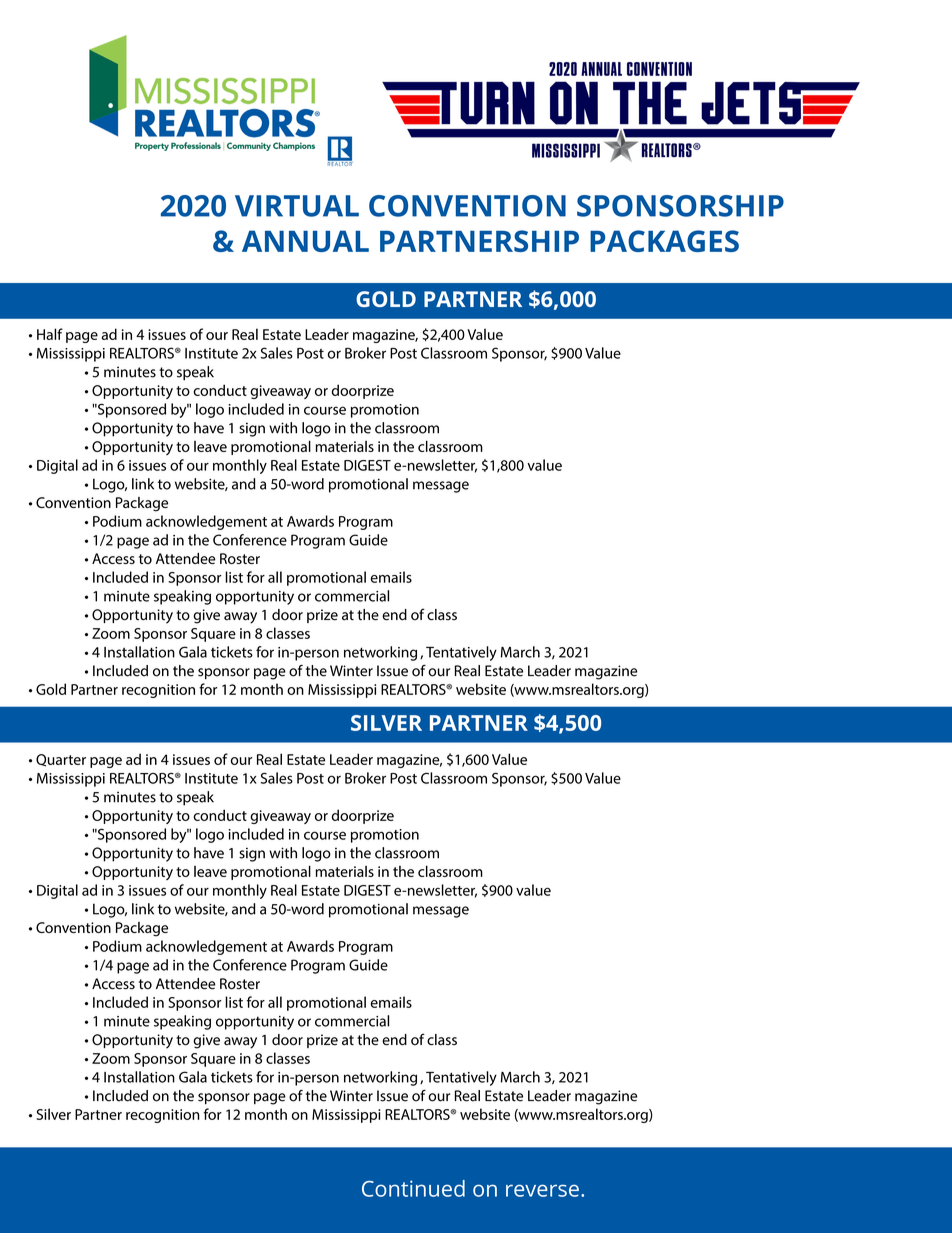  Describe the element at coordinates (61, 760) in the page. I see `Quarter` at that location.
